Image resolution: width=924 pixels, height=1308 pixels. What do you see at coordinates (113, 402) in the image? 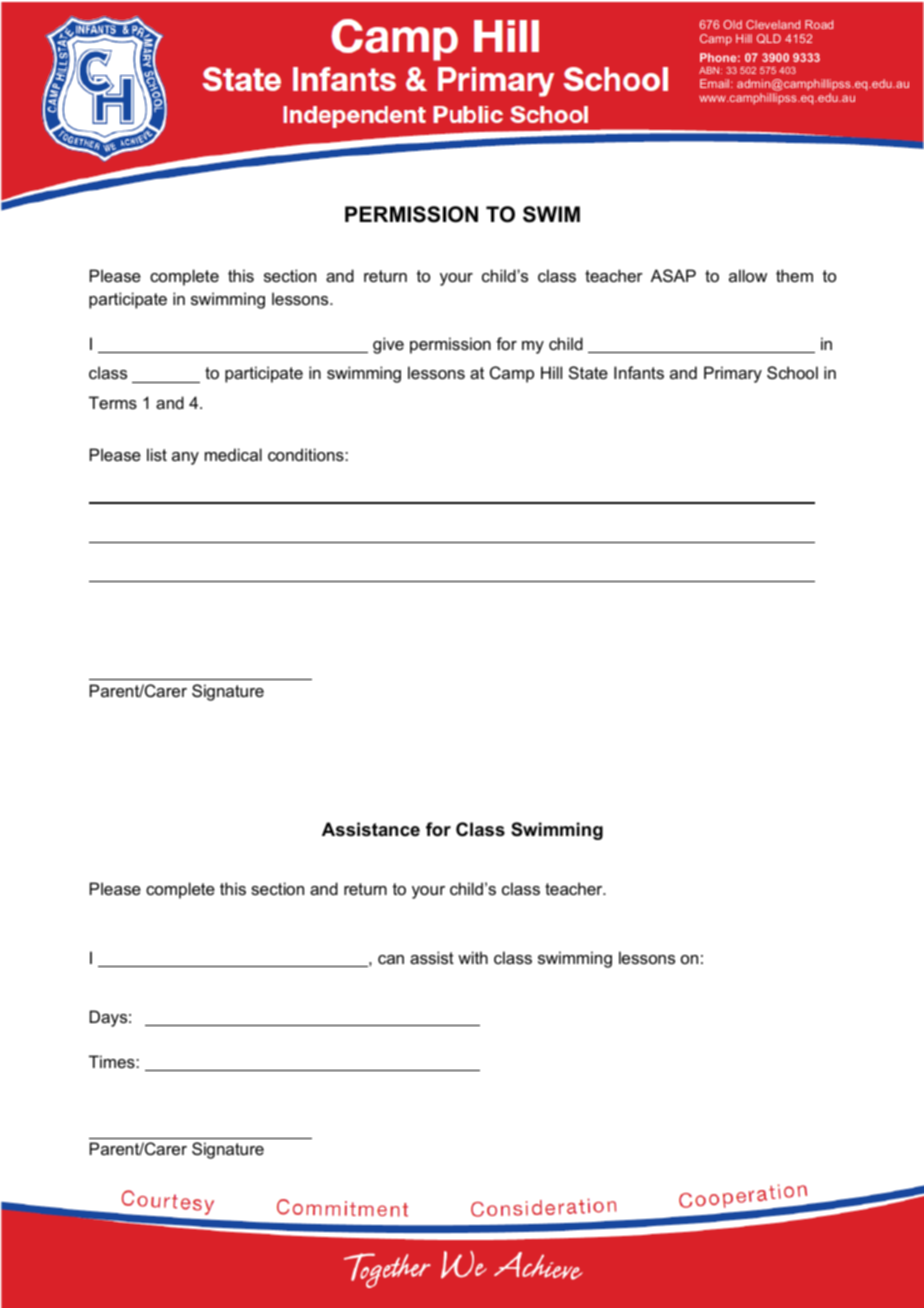
I see `Terms` at bounding box center [113, 402].
